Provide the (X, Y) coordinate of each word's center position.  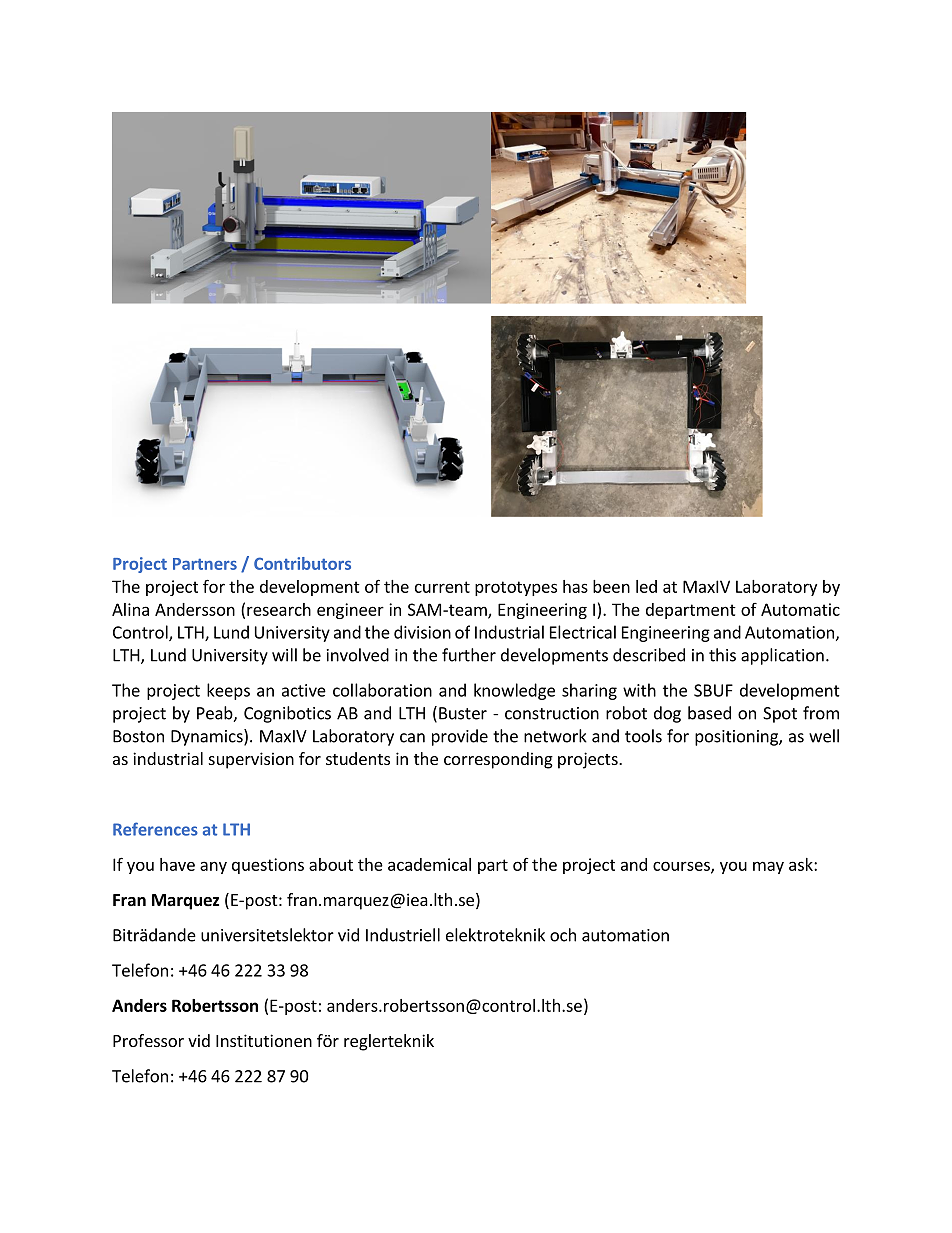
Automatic (800, 609)
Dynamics (208, 737)
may (768, 867)
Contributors (302, 563)
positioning (737, 738)
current (442, 587)
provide (460, 737)
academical (429, 864)
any (213, 867)
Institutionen (264, 1040)
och (563, 935)
